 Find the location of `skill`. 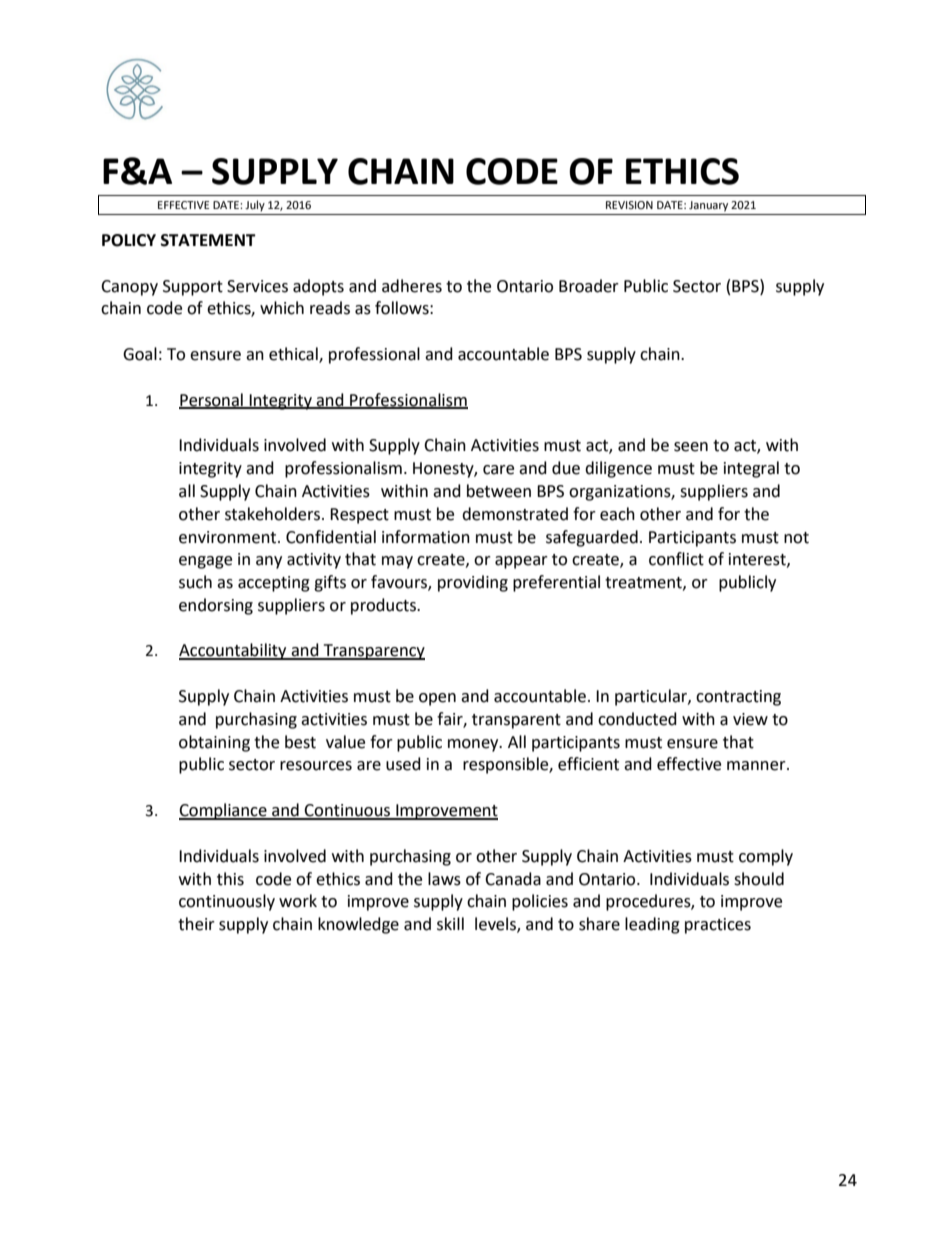

skill is located at coordinates (450, 924).
